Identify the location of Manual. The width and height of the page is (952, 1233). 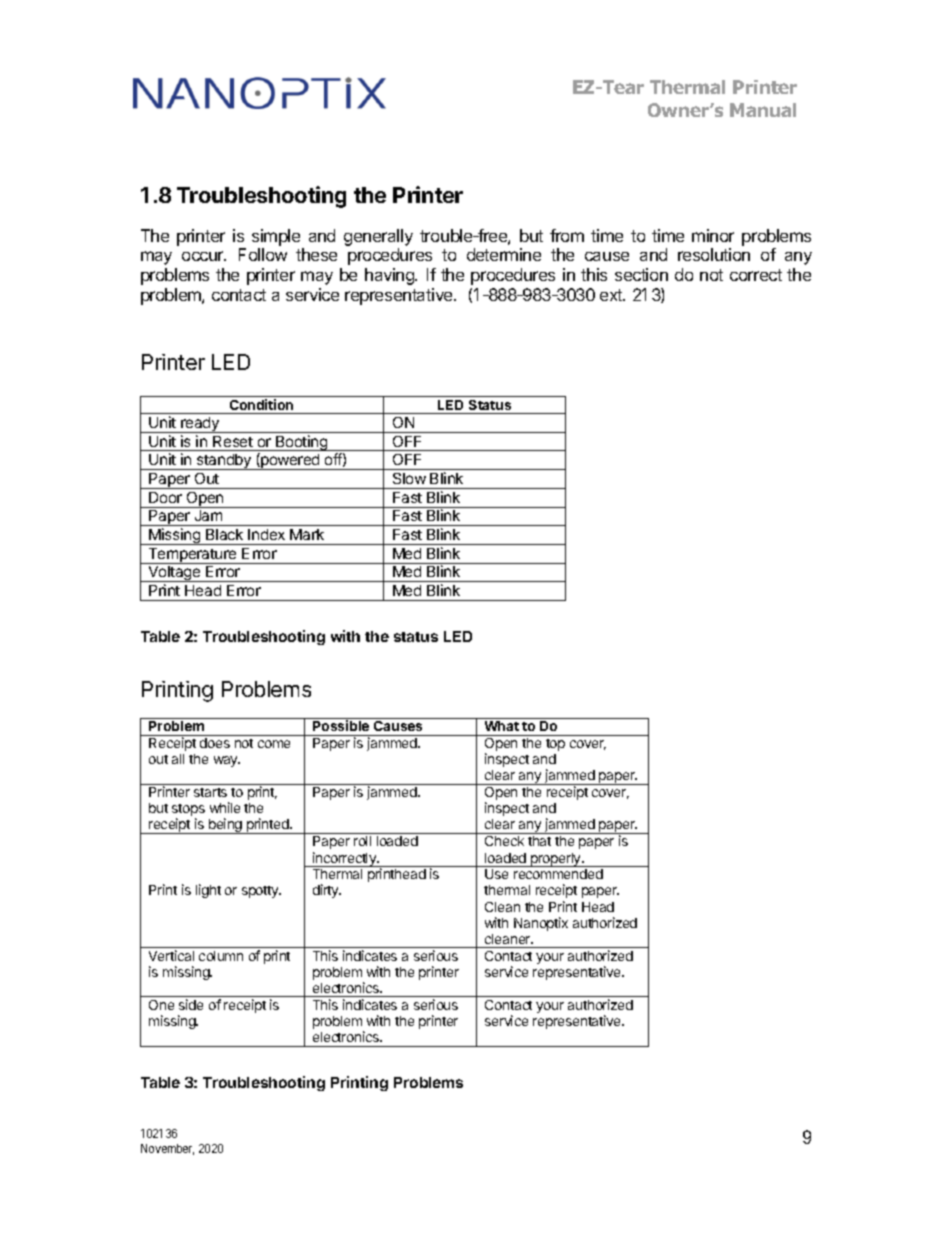
(763, 110).
